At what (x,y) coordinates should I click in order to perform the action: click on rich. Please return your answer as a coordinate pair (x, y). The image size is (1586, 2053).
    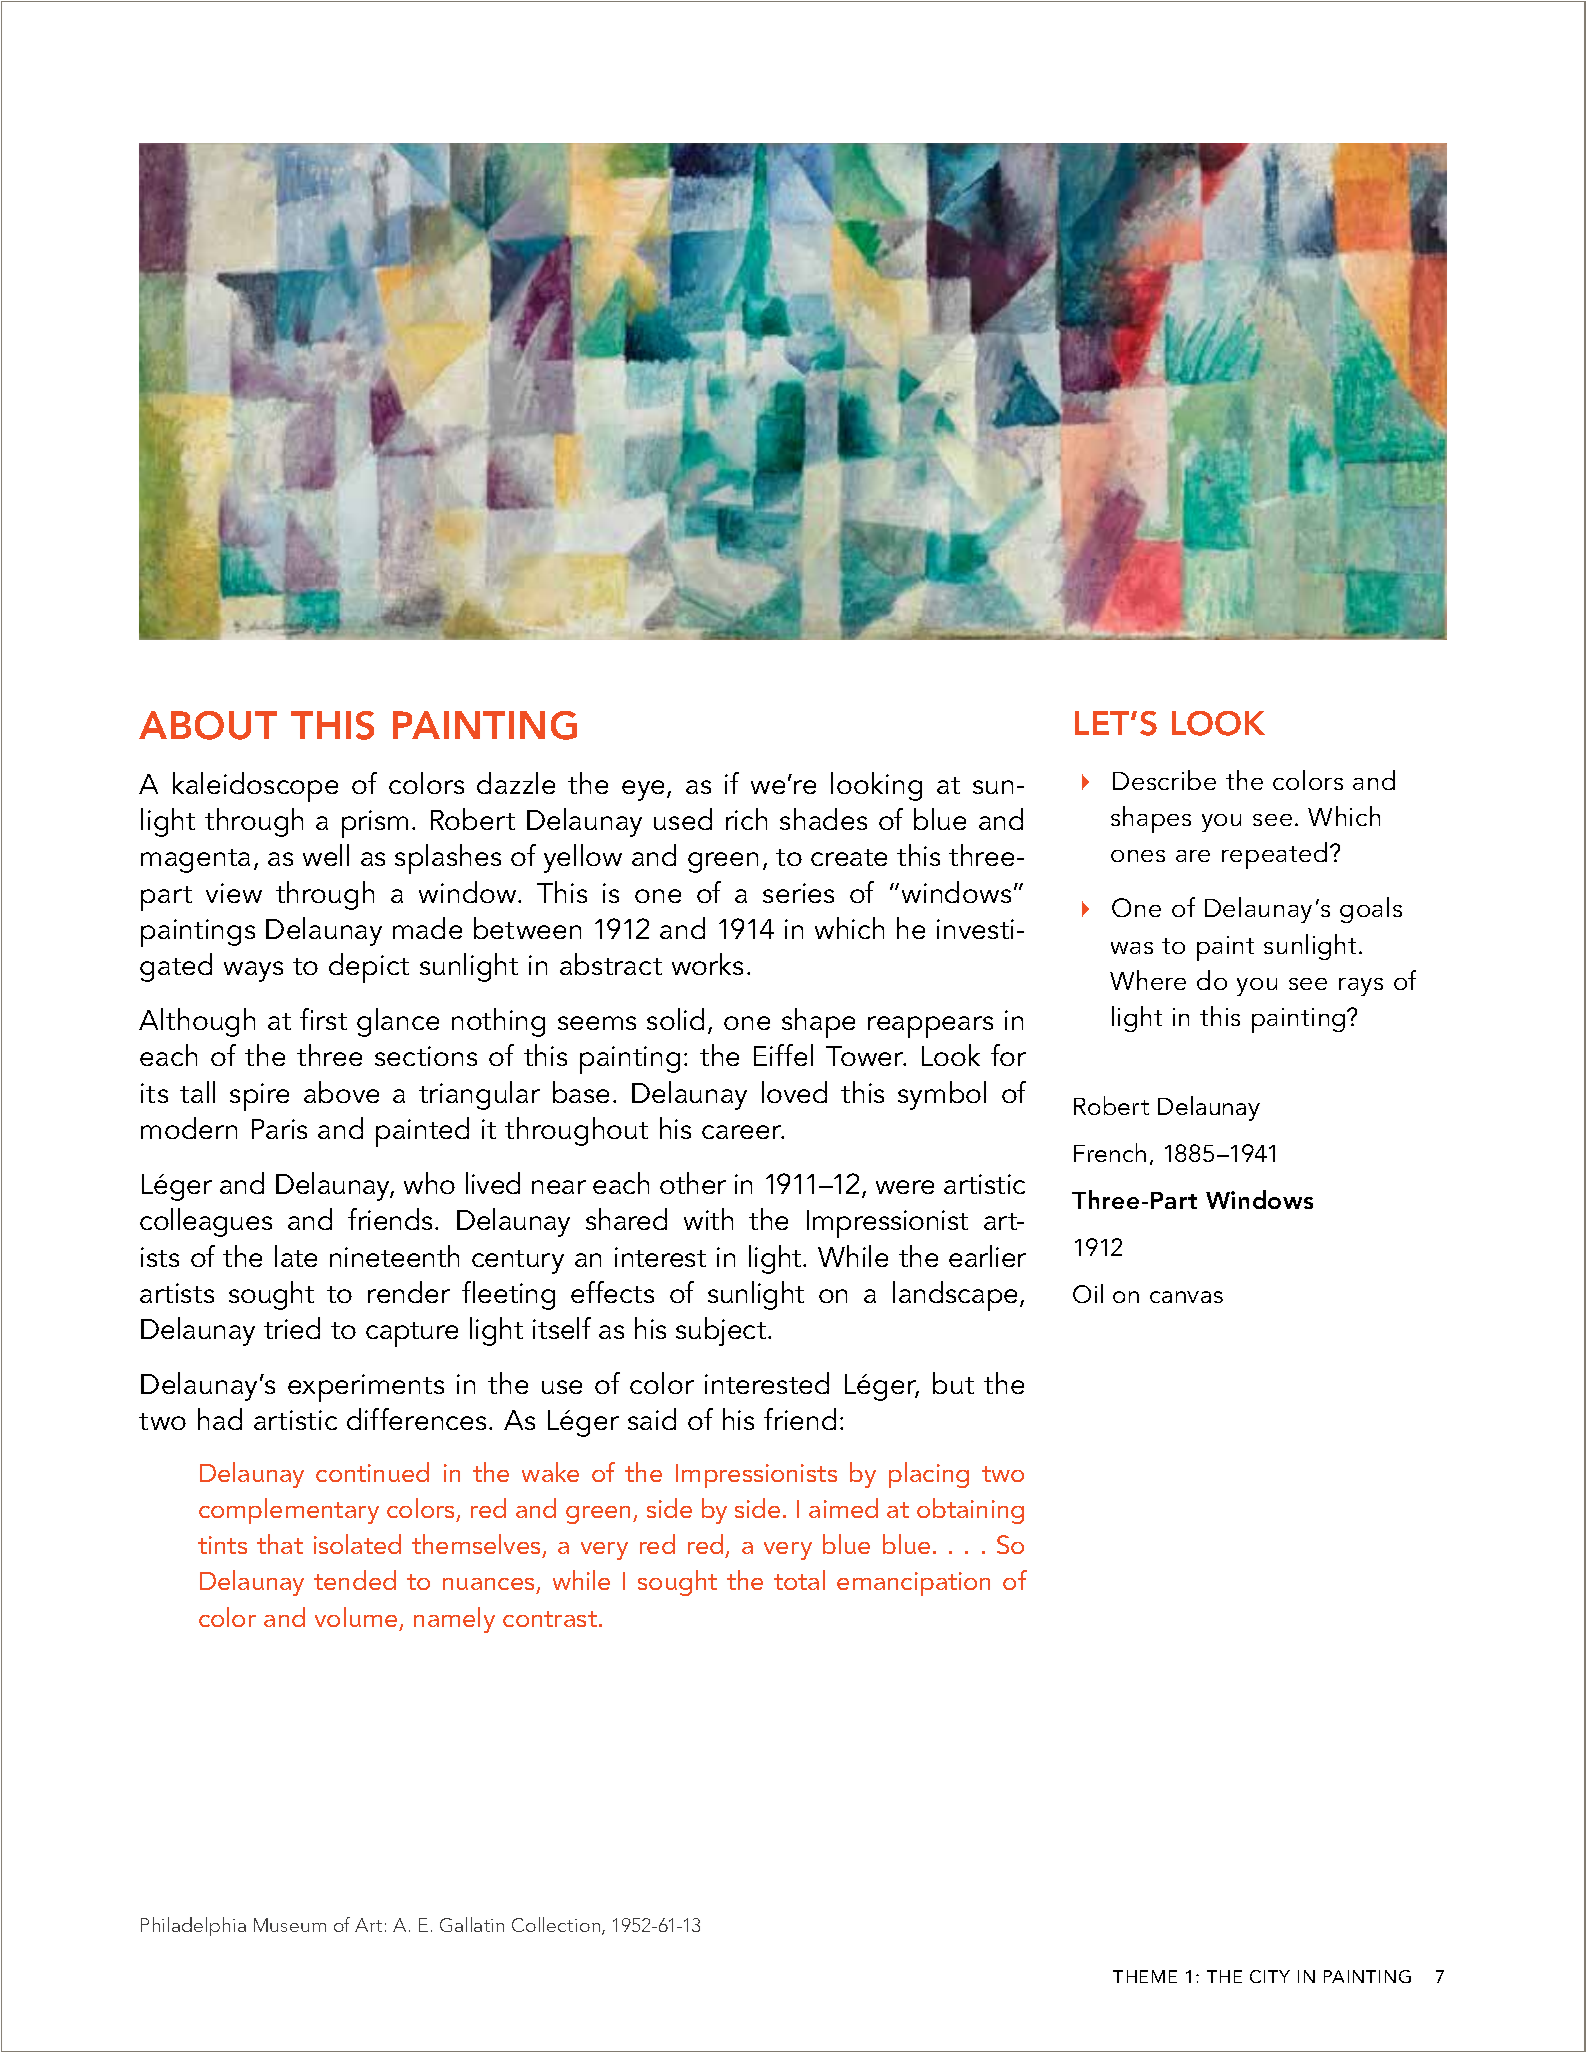
    Looking at the image, I should click on (746, 819).
